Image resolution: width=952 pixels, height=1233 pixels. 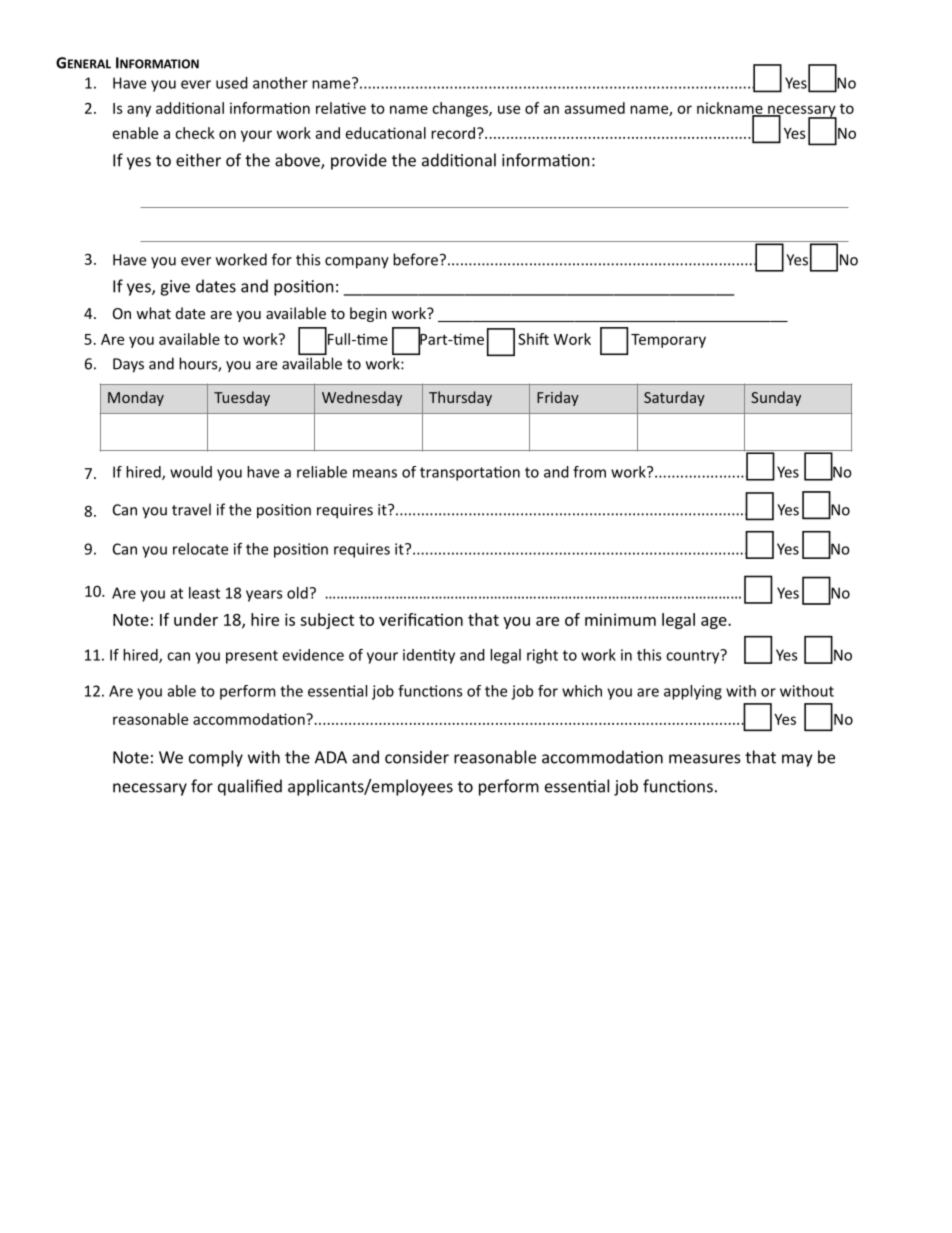 What do you see at coordinates (232, 83) in the screenshot?
I see `used` at bounding box center [232, 83].
